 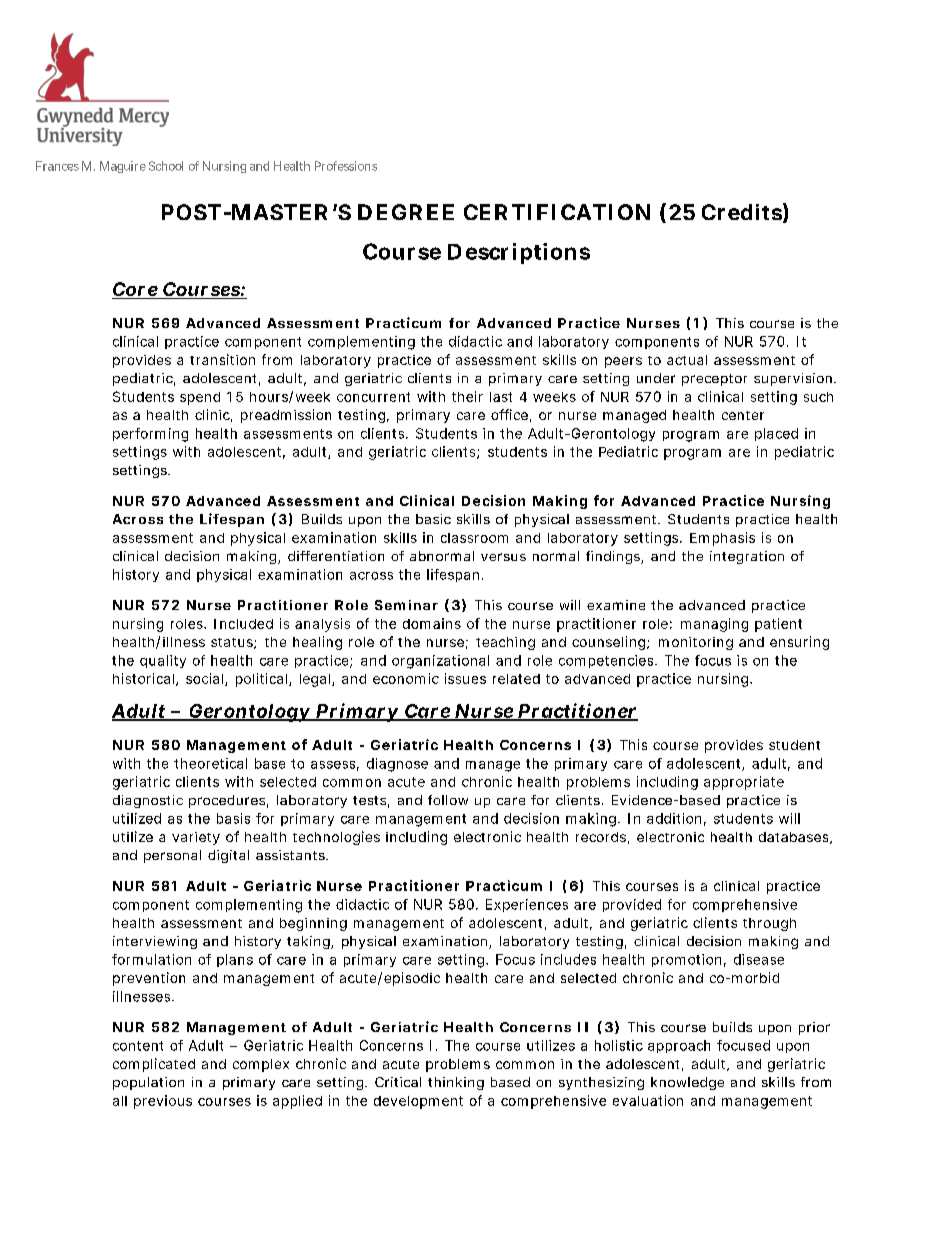 I want to click on thinking, so click(x=456, y=1083).
